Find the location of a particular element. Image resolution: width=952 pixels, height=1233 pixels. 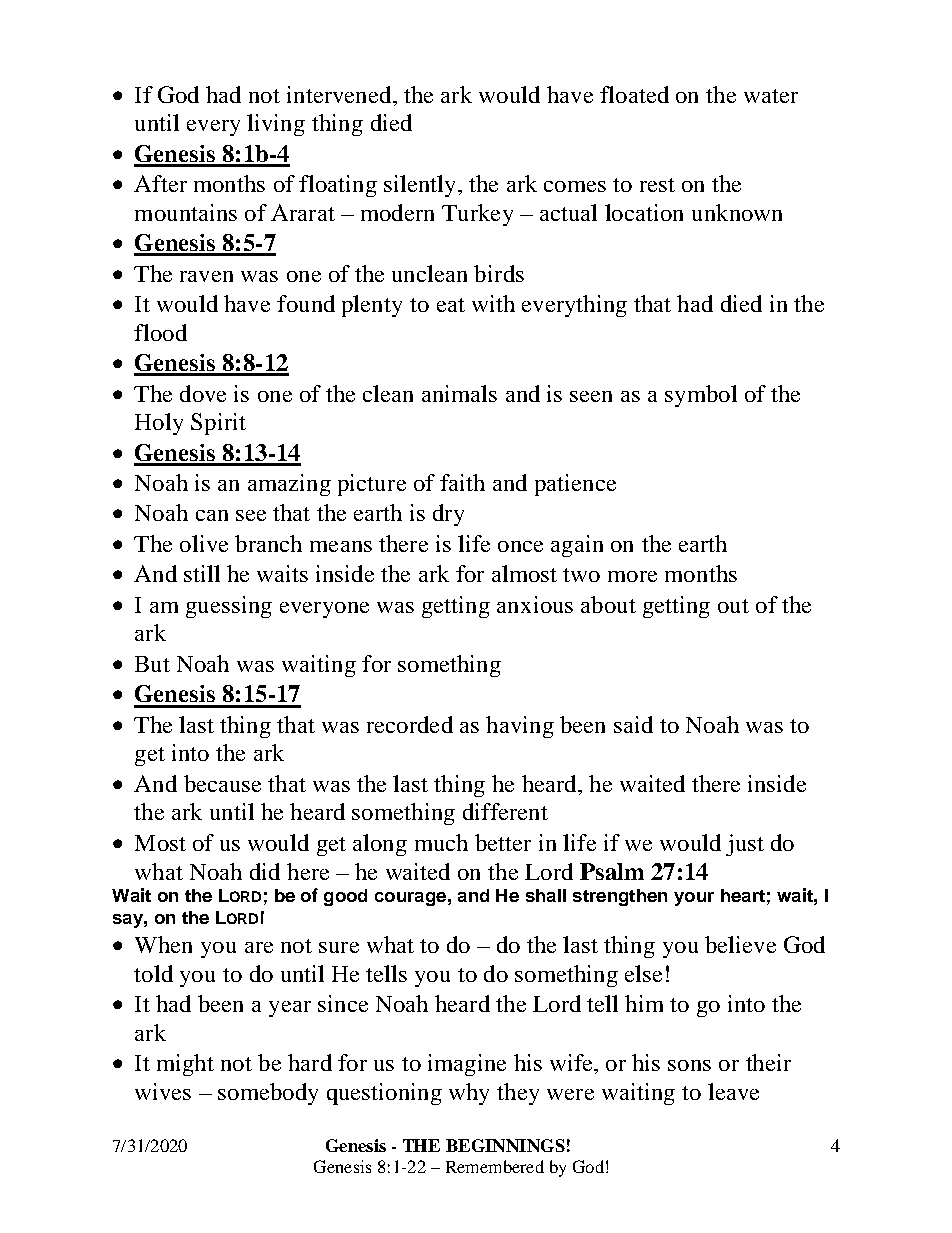

shall is located at coordinates (546, 895).
